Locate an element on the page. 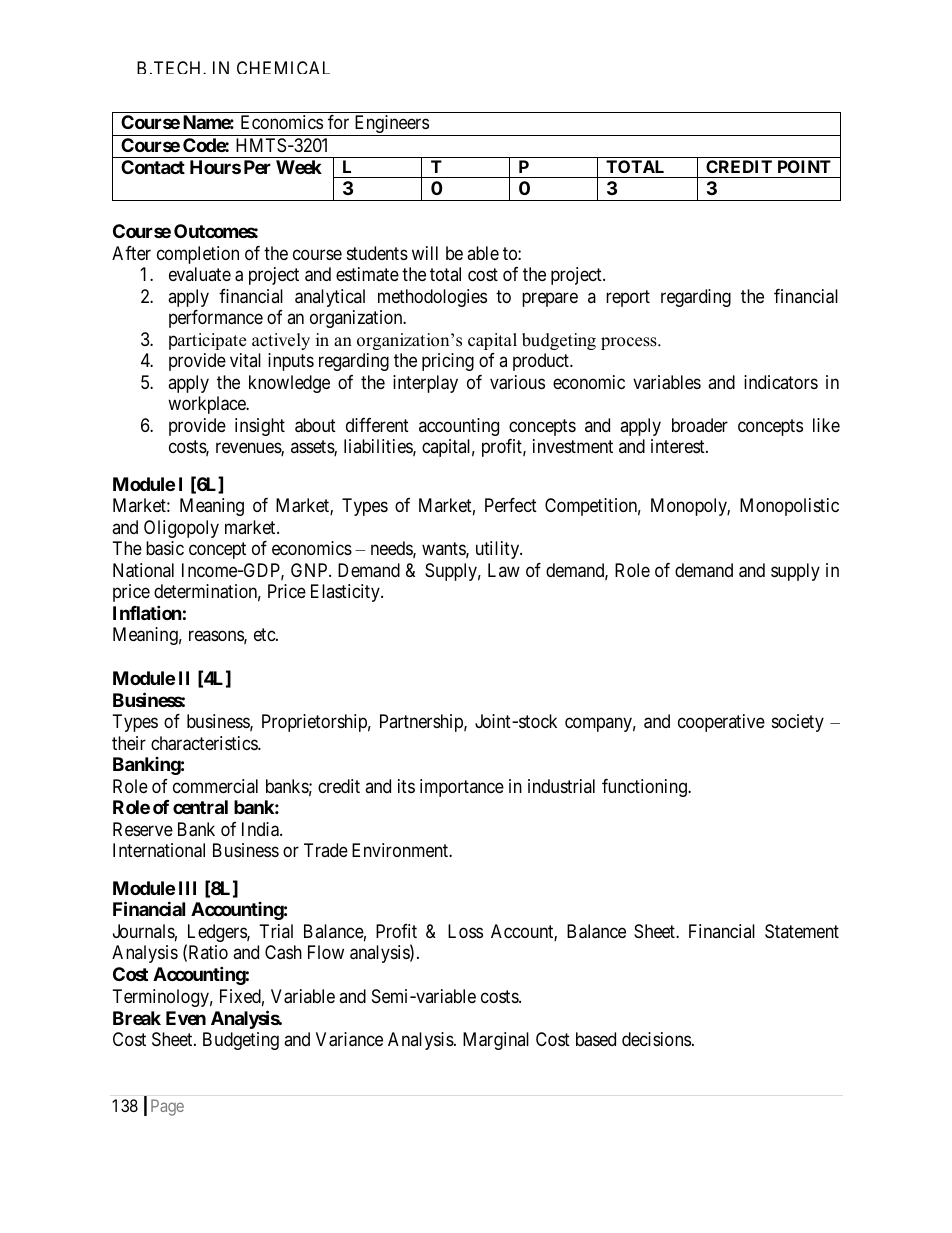  Page is located at coordinates (167, 1107).
